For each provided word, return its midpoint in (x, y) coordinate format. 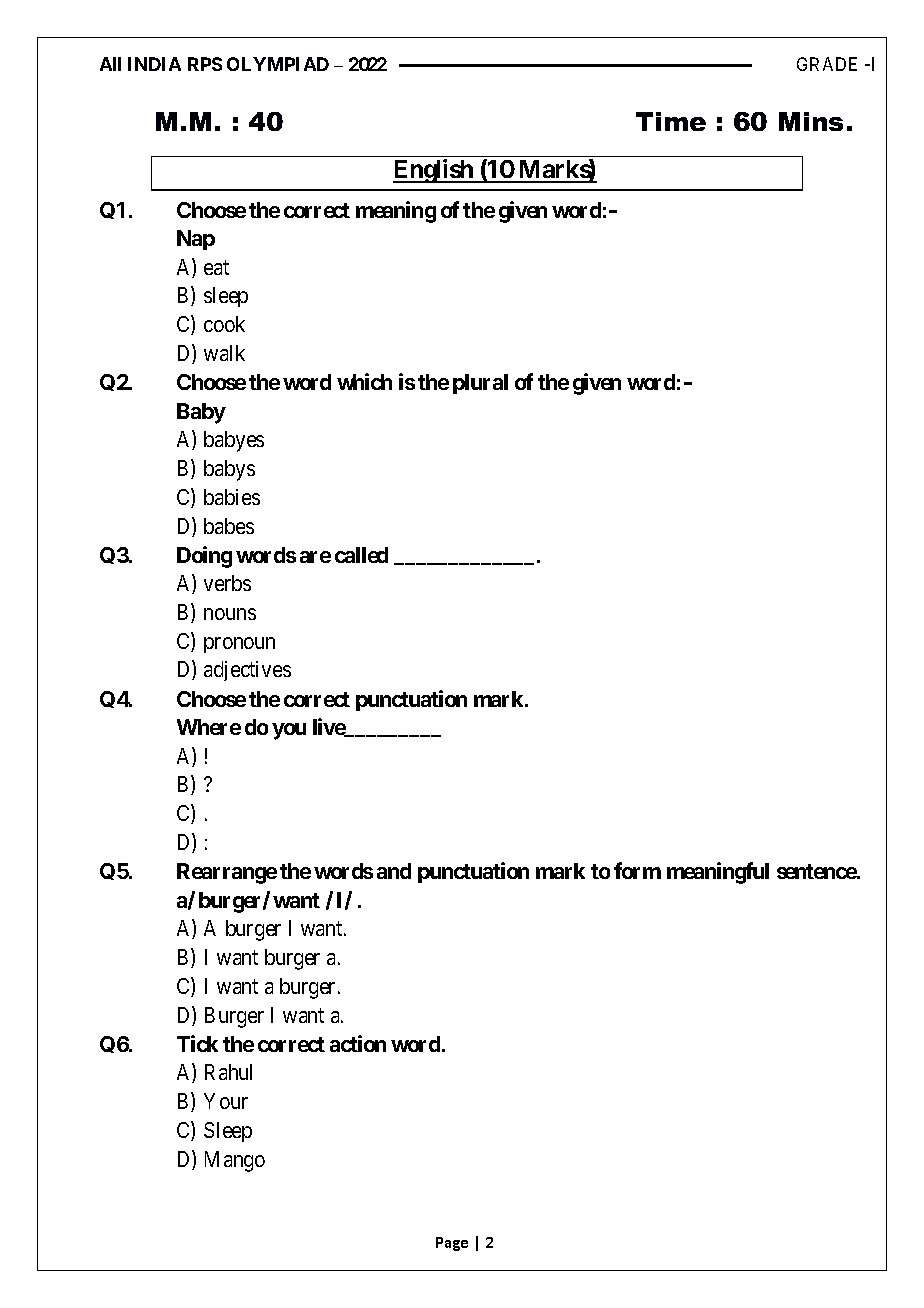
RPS (205, 64)
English (434, 171)
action (358, 1043)
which (364, 381)
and (394, 871)
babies (232, 497)
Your (226, 1101)
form (637, 870)
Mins (811, 121)
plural (480, 384)
